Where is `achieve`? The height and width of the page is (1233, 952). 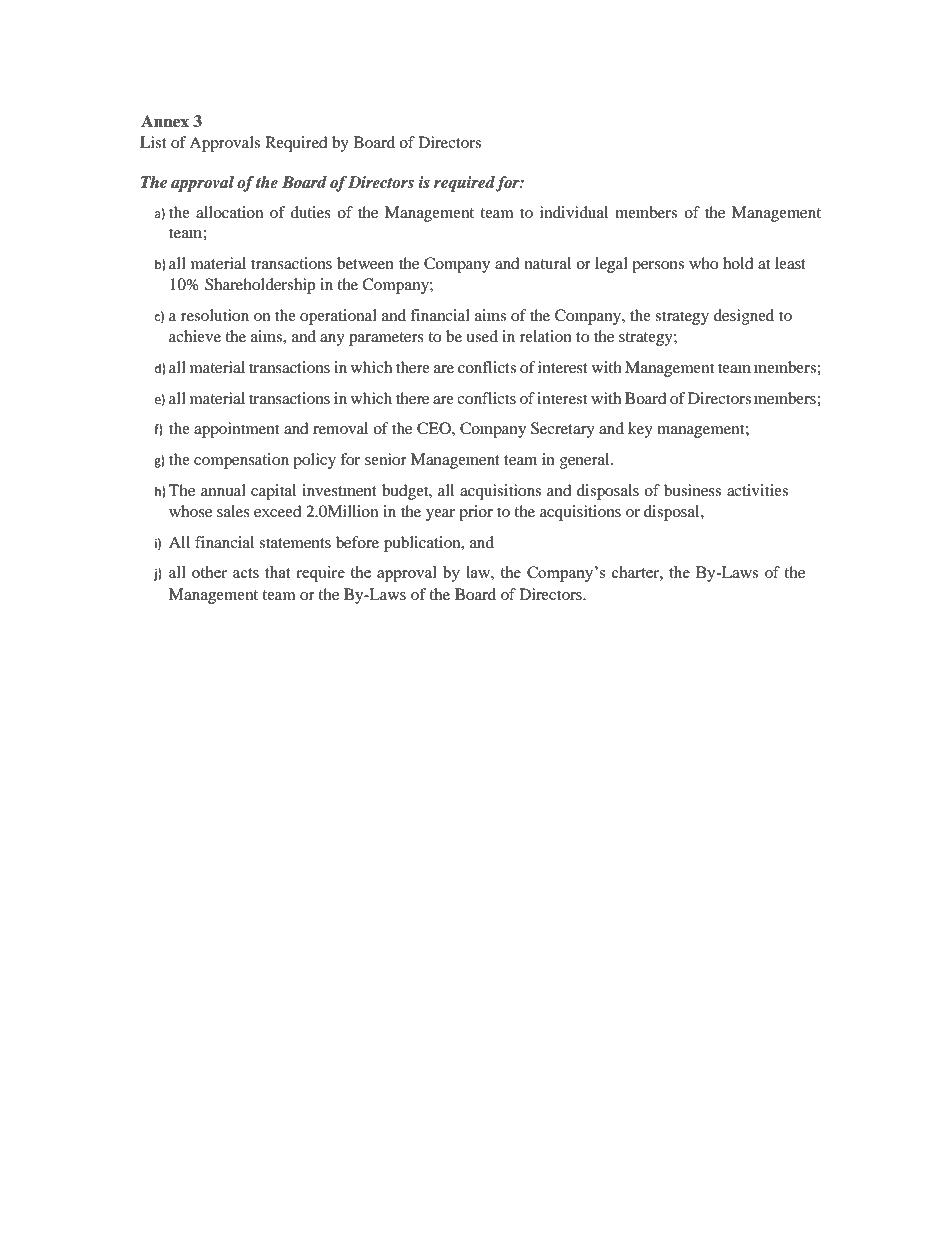 achieve is located at coordinates (195, 336).
